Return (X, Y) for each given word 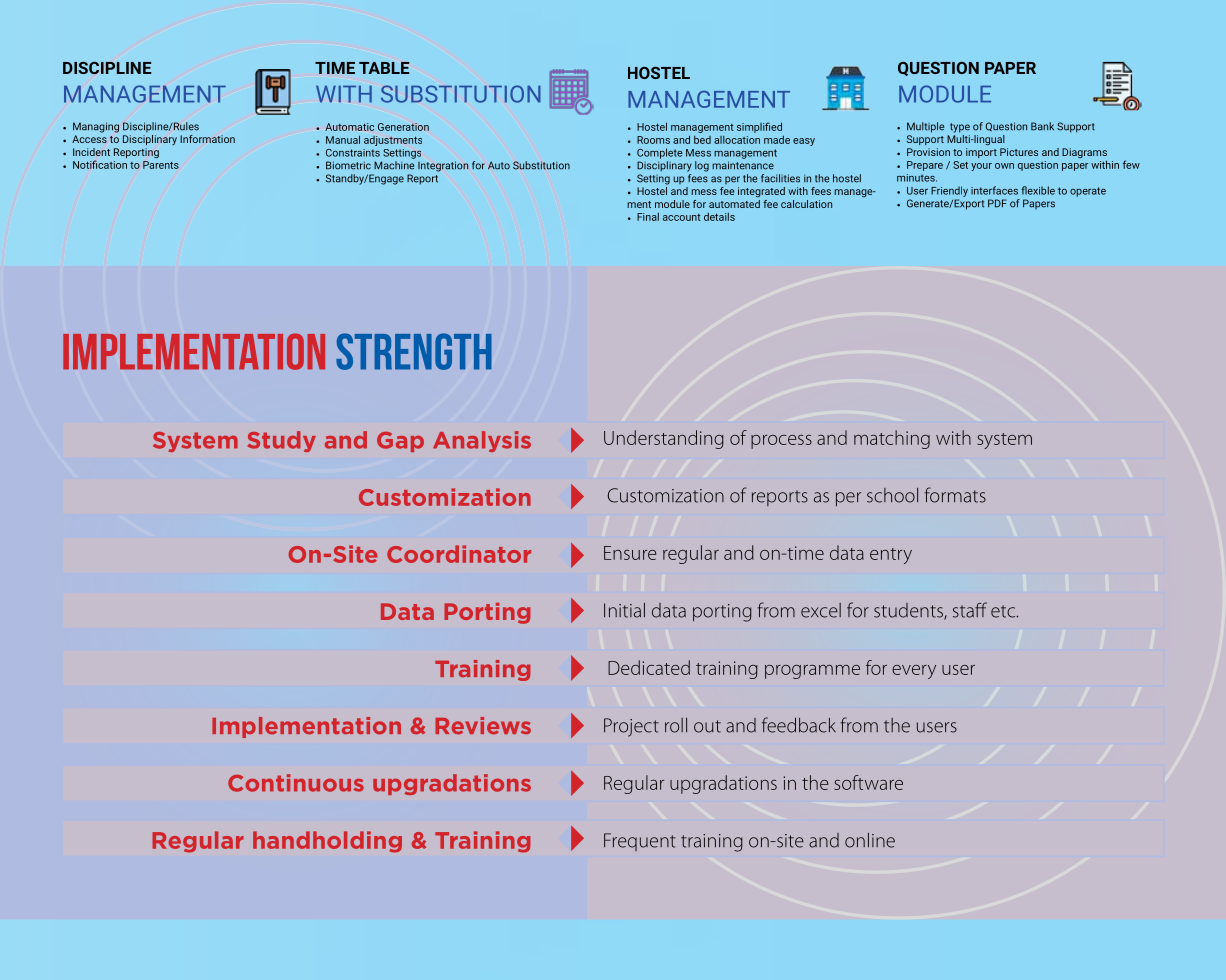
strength (414, 351)
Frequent (640, 842)
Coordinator (459, 554)
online (870, 840)
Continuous (296, 783)
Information (207, 139)
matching (892, 439)
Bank (1042, 126)
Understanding (664, 439)
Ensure (630, 553)
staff (970, 610)
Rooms (653, 140)
